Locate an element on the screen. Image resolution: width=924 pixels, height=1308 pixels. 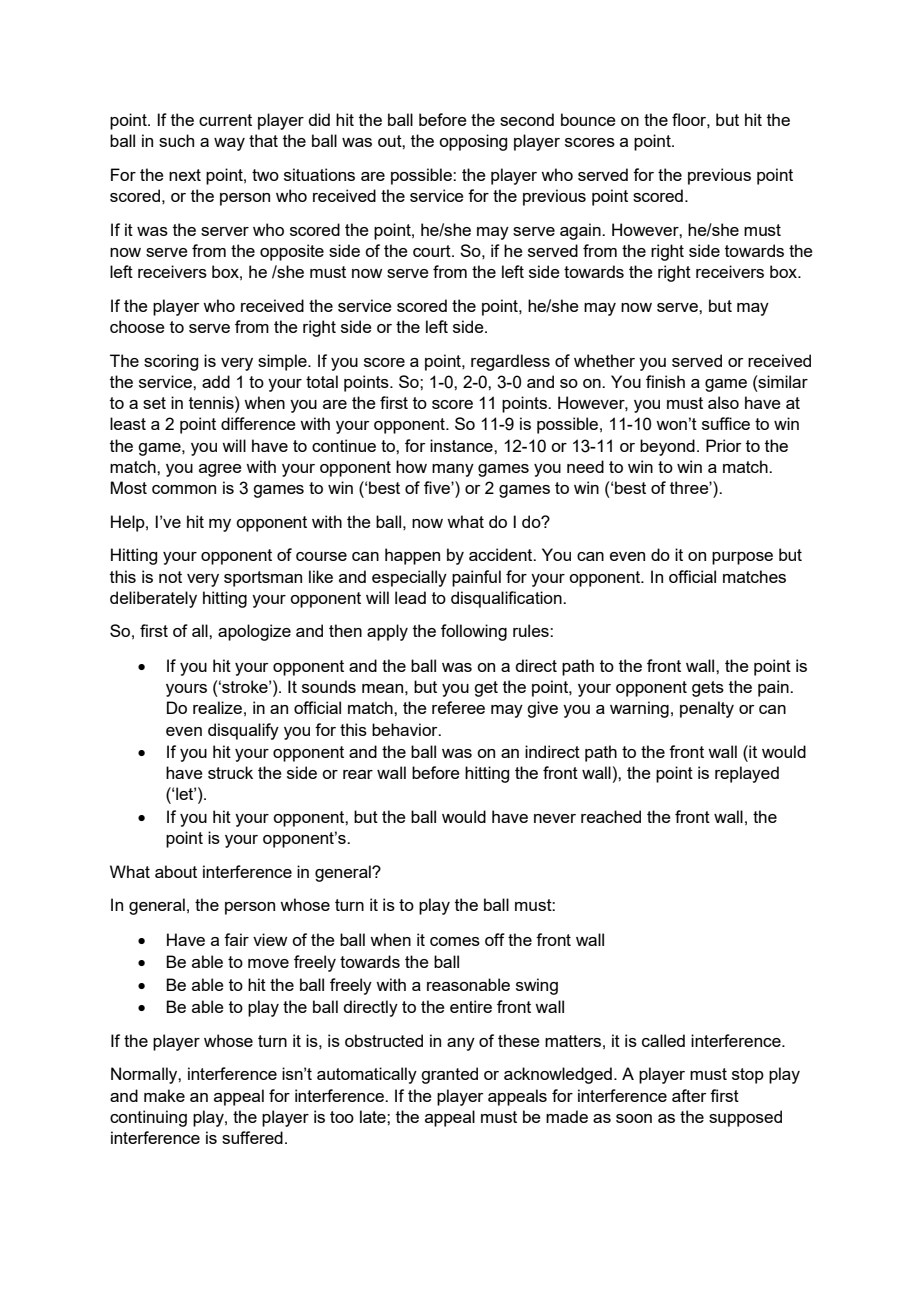
make is located at coordinates (164, 1095).
